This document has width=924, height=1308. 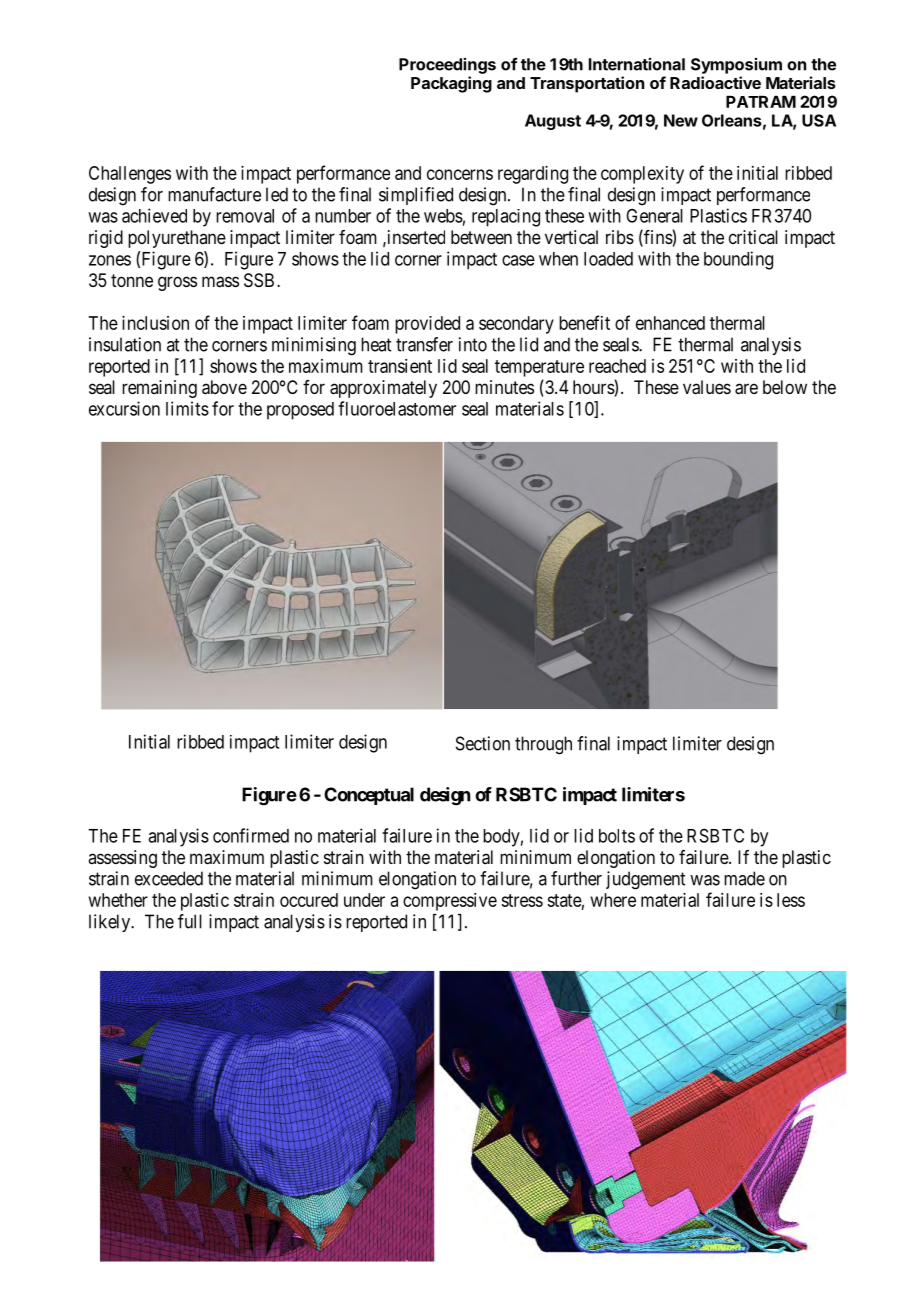 What do you see at coordinates (715, 82) in the document?
I see `Radioactive` at bounding box center [715, 82].
